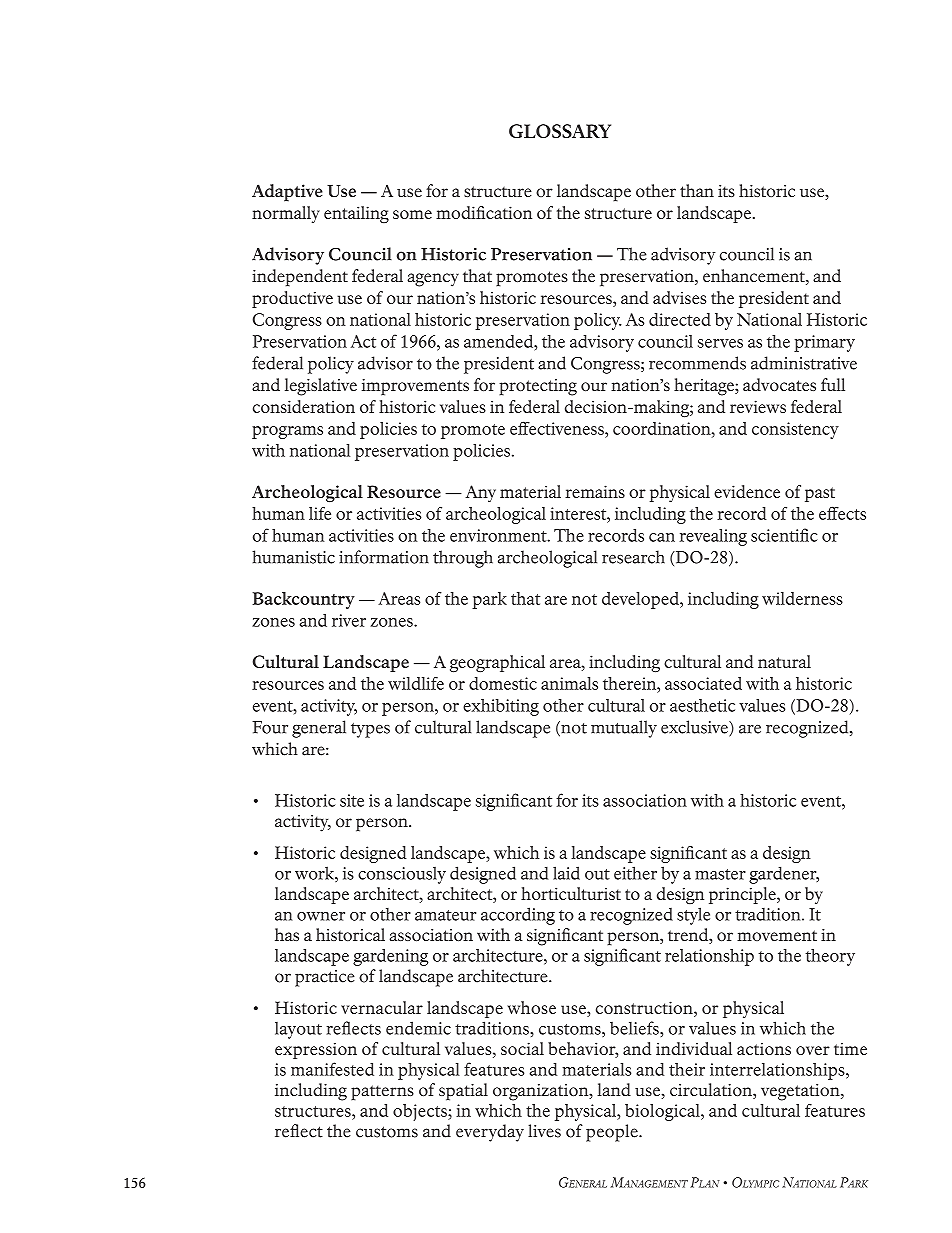 This page has width=952, height=1233. What do you see at coordinates (332, 1069) in the page?
I see `manifested` at bounding box center [332, 1069].
